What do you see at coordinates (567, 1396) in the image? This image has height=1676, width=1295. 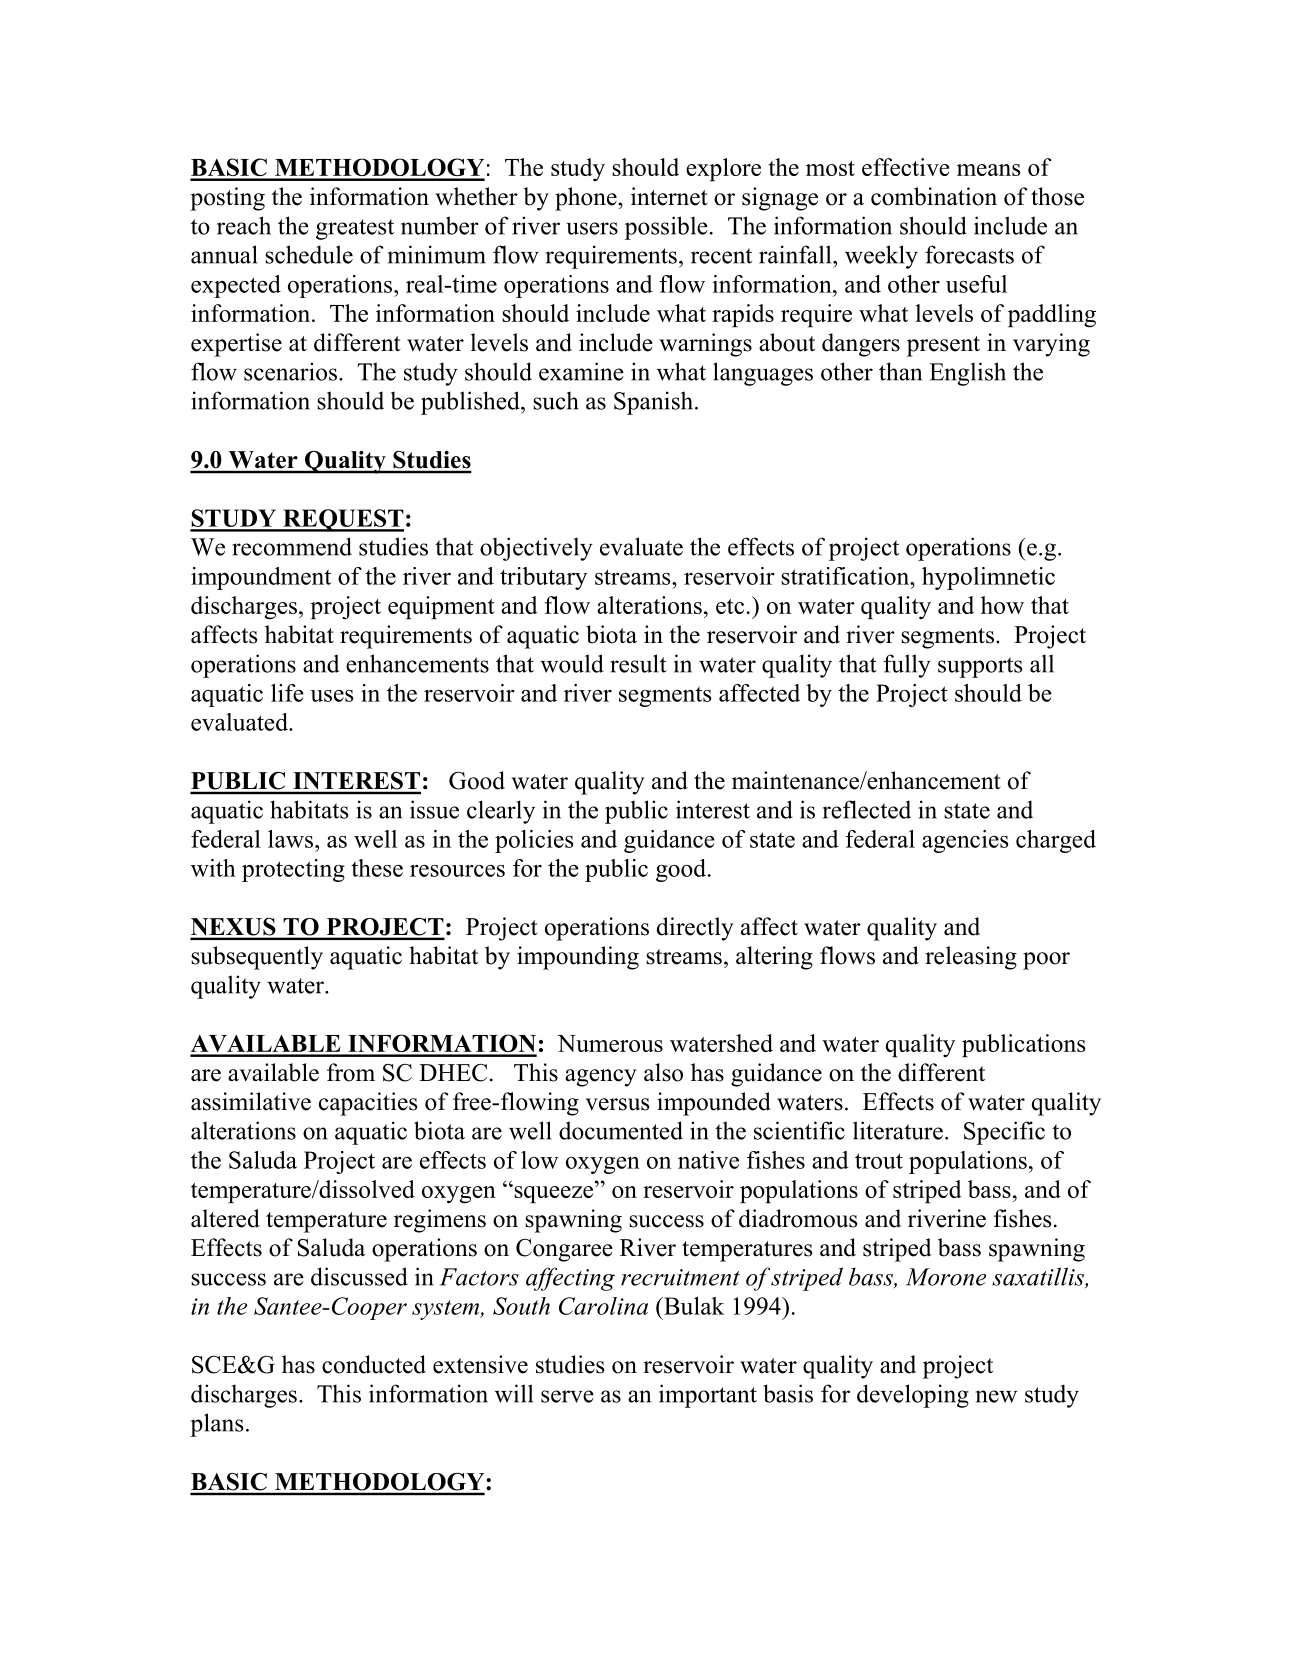 I see `serve` at bounding box center [567, 1396].
